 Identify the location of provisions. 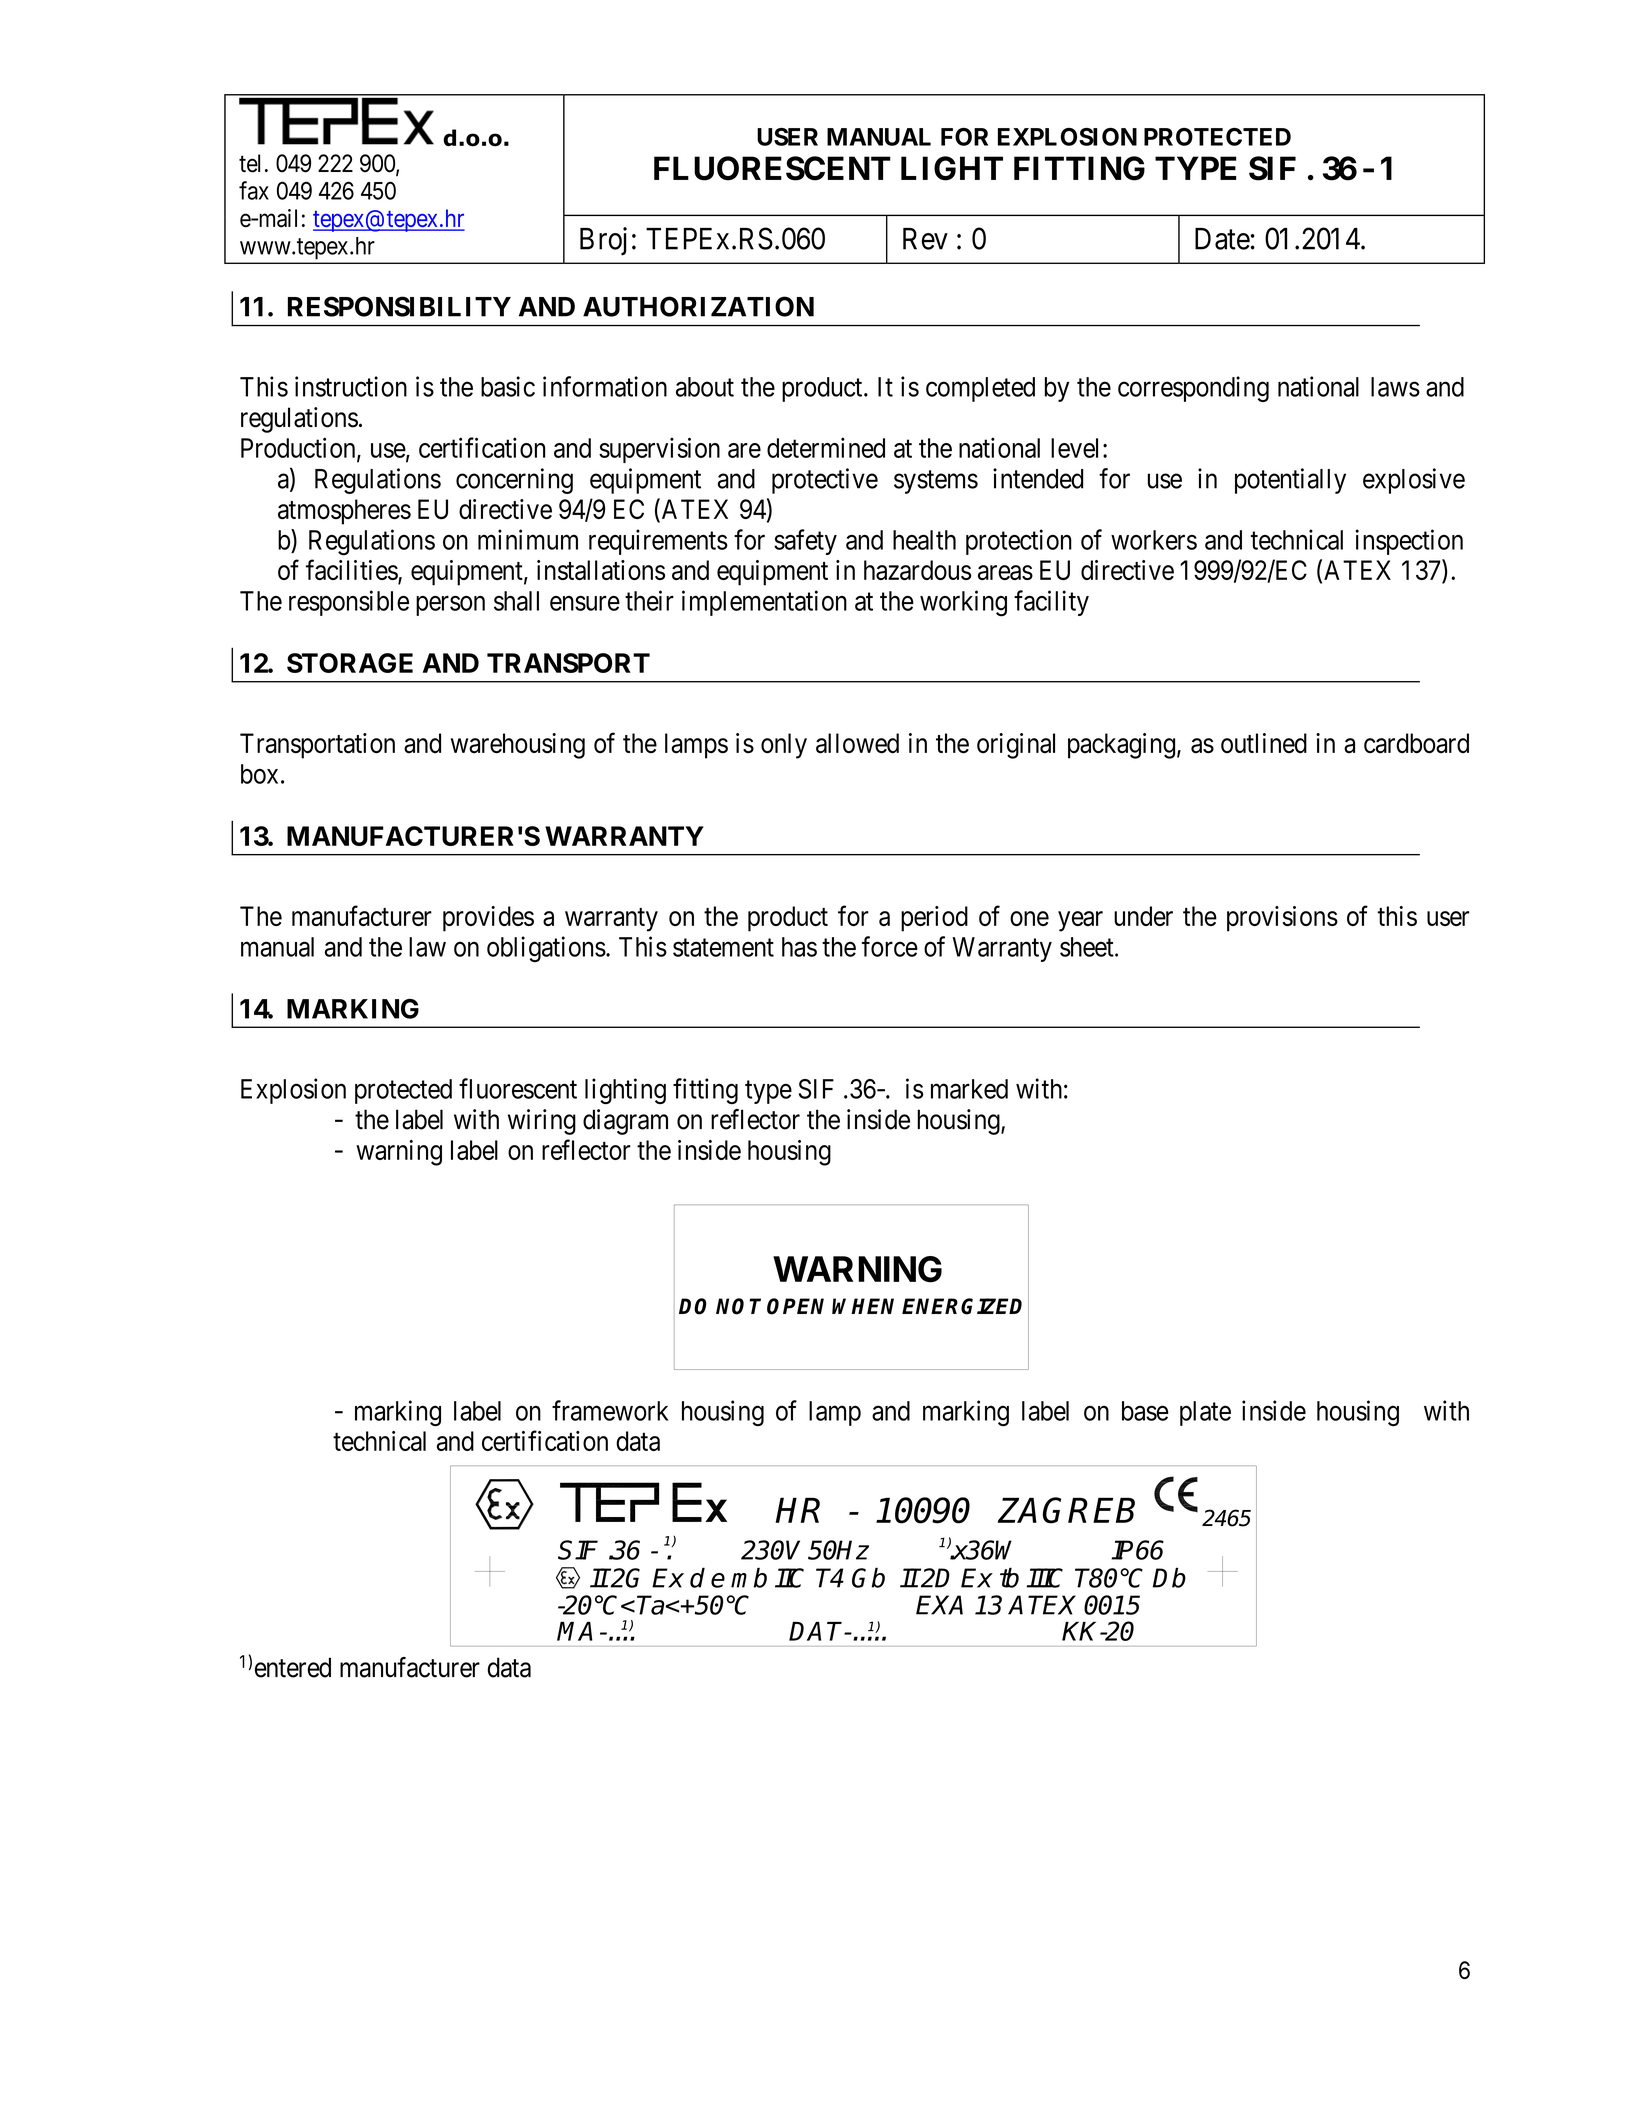
(1282, 919).
